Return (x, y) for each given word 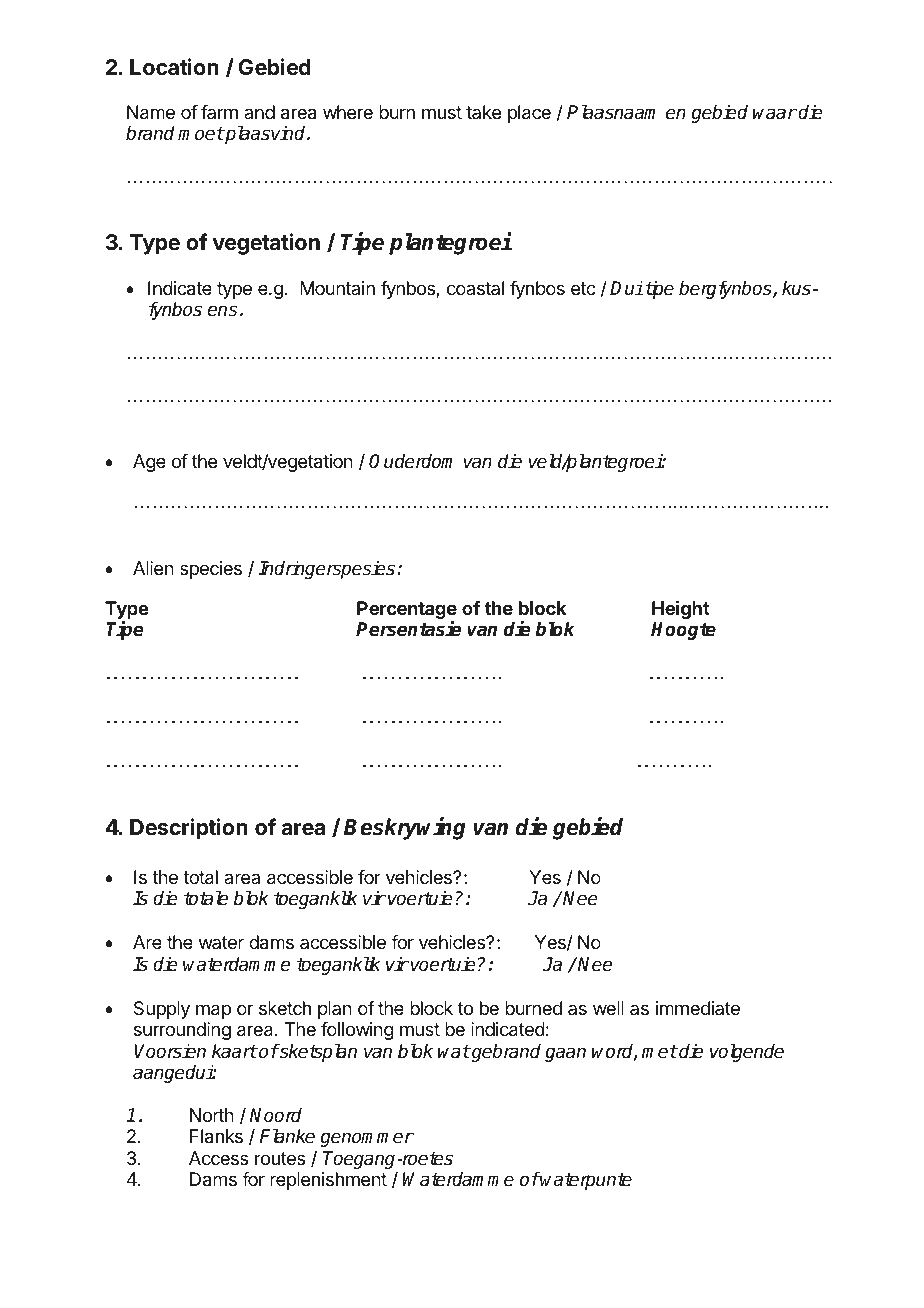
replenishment (328, 1181)
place (529, 114)
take (483, 112)
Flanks (216, 1136)
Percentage (407, 611)
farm (219, 112)
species (211, 570)
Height (681, 609)
